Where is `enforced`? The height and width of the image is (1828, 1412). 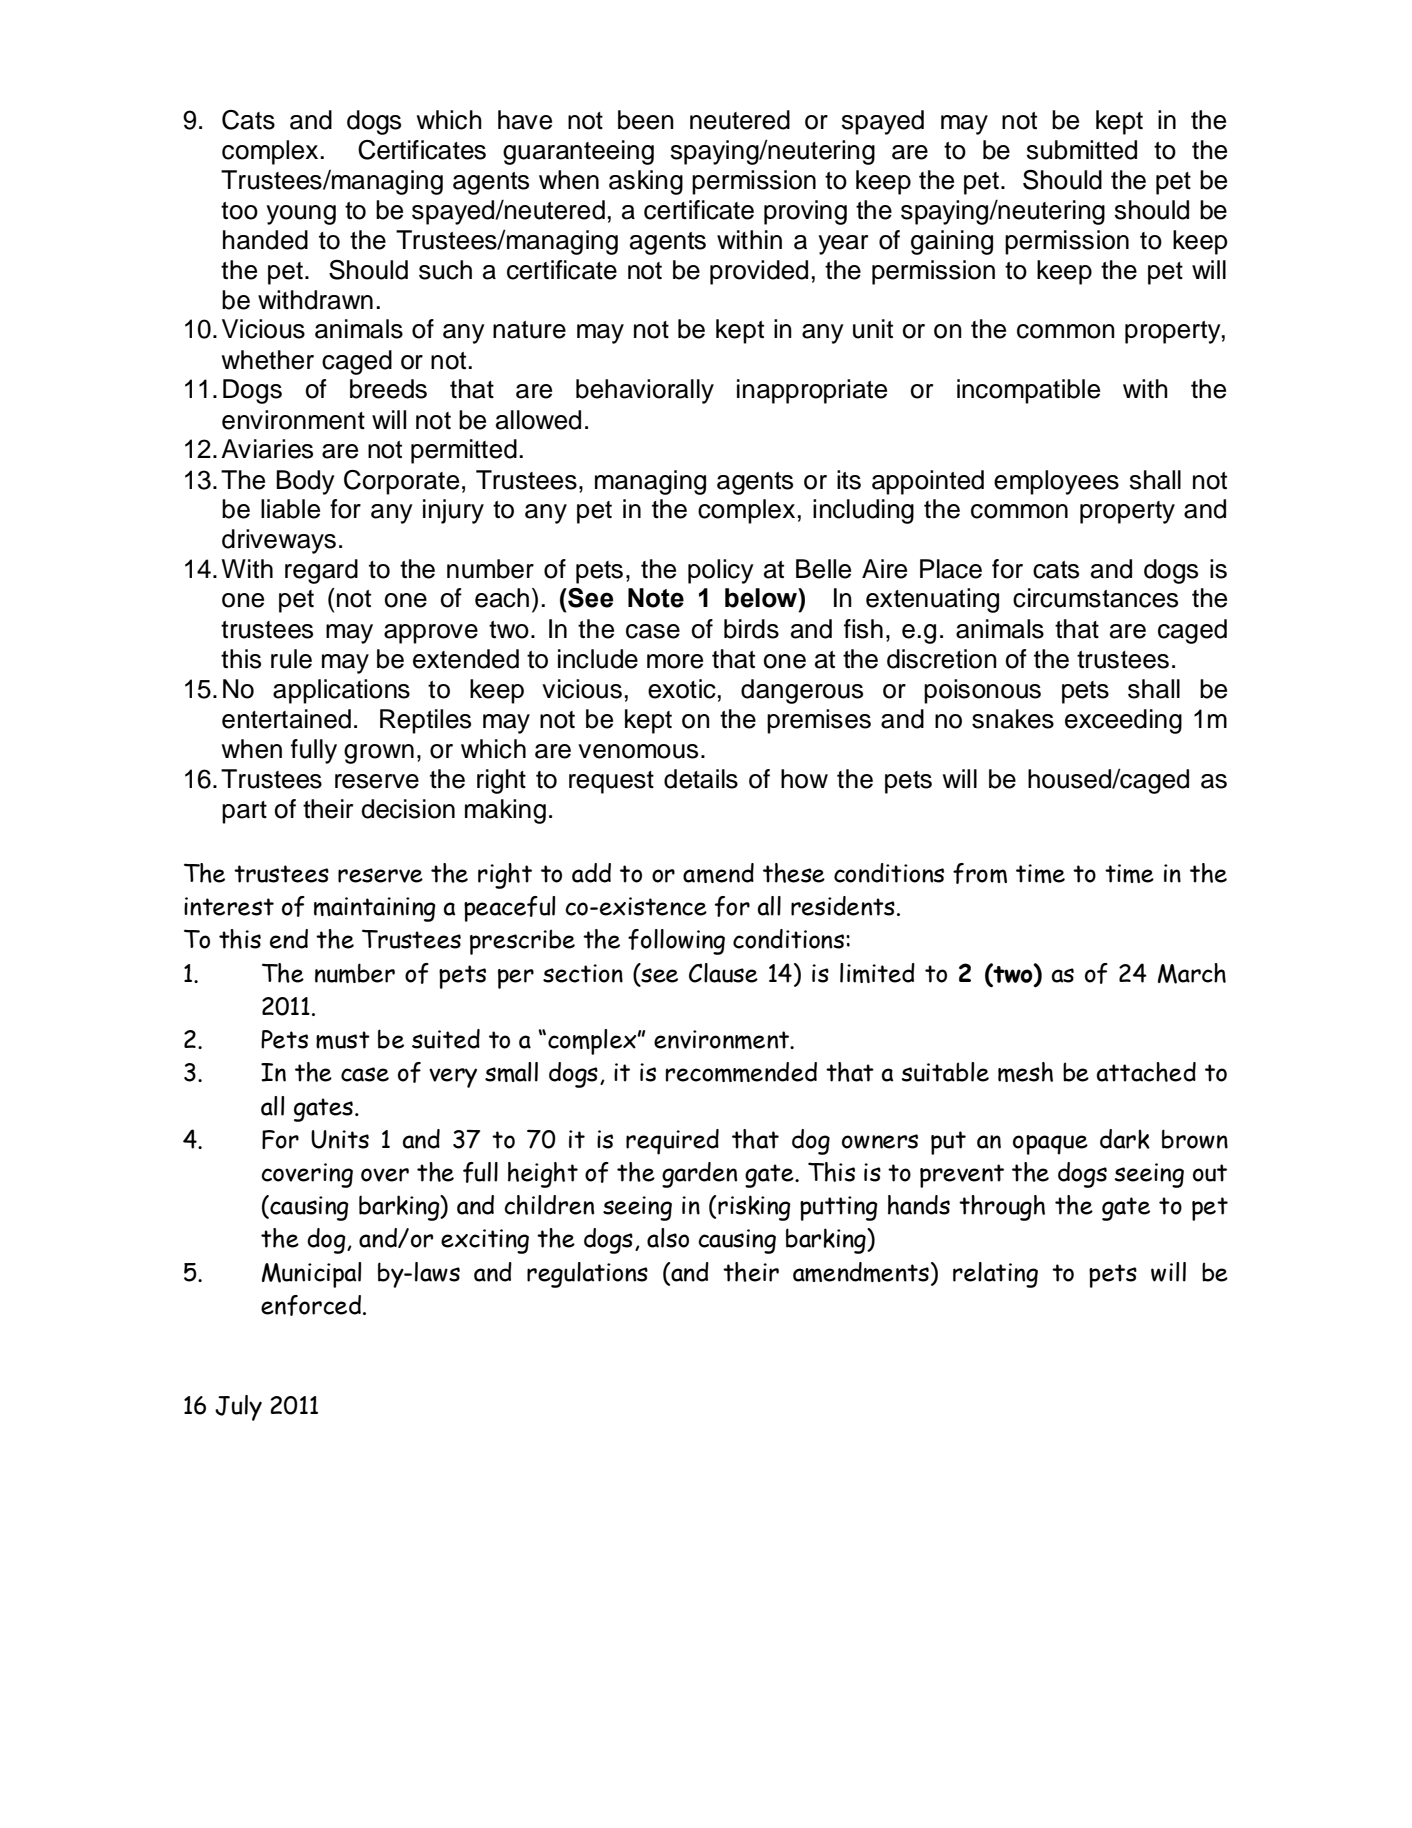
enforced is located at coordinates (312, 1305).
